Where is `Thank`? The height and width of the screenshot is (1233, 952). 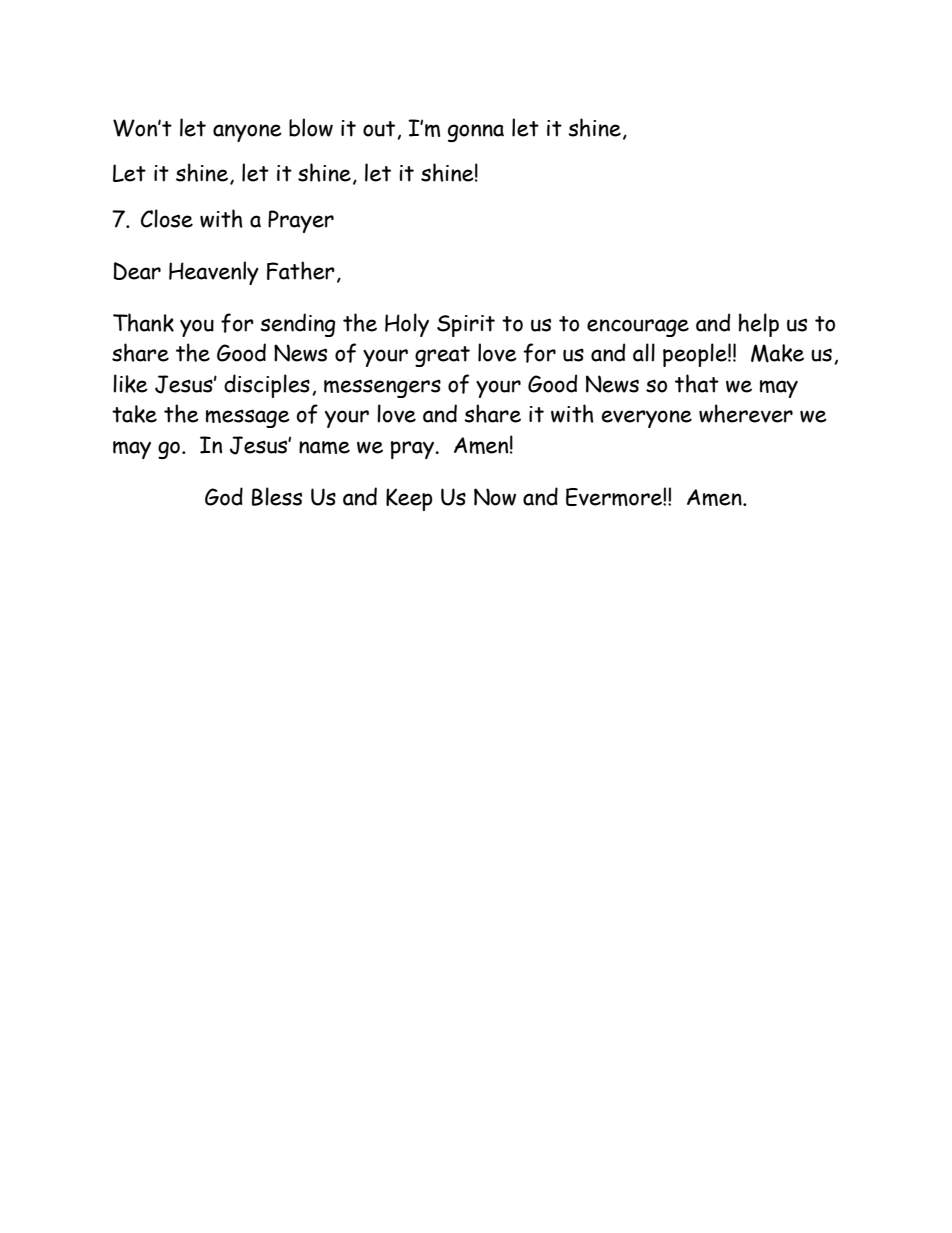 Thank is located at coordinates (143, 322).
